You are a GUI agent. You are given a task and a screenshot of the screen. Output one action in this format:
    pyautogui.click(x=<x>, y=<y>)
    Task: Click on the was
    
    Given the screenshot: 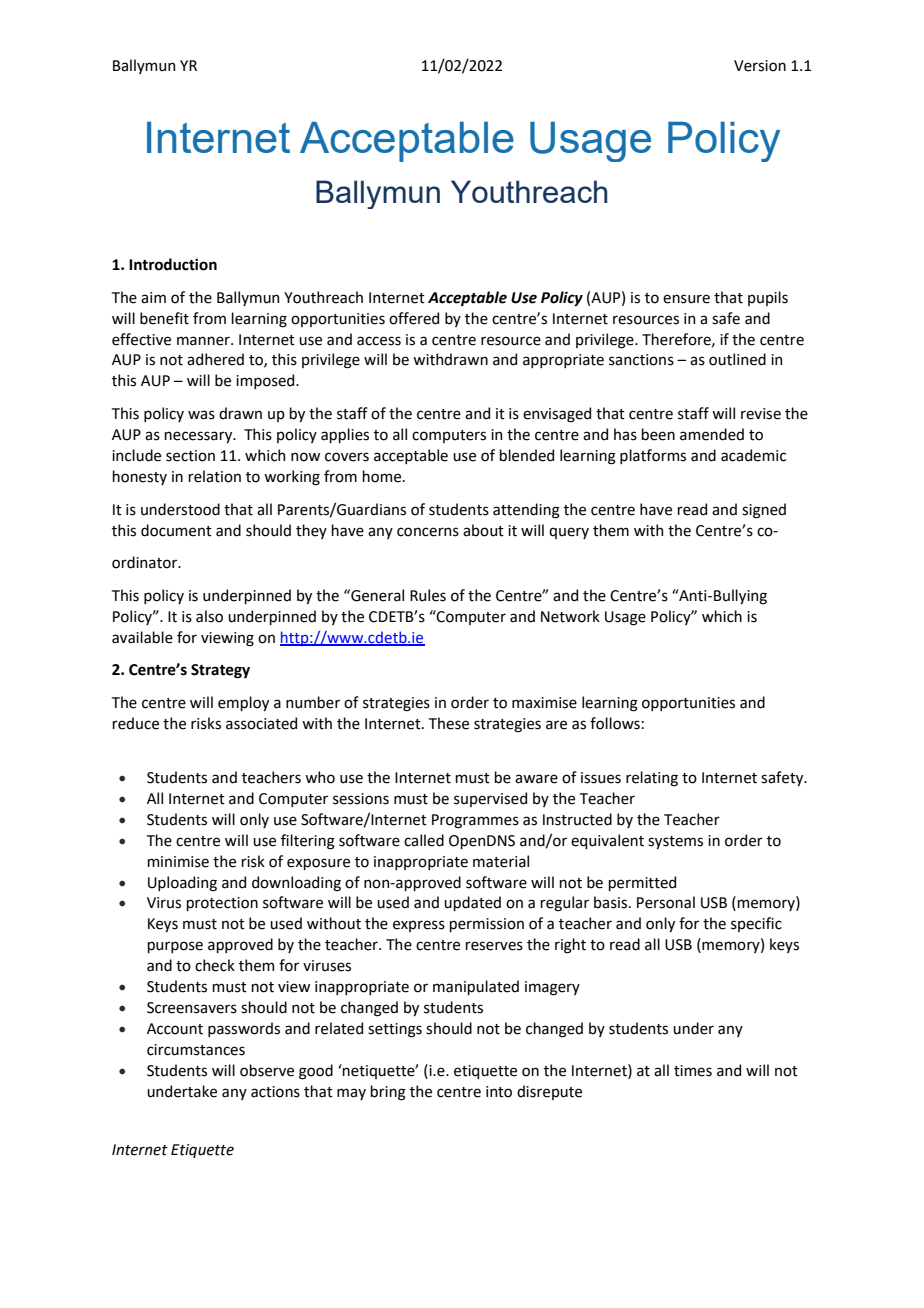 What is the action you would take?
    pyautogui.click(x=201, y=415)
